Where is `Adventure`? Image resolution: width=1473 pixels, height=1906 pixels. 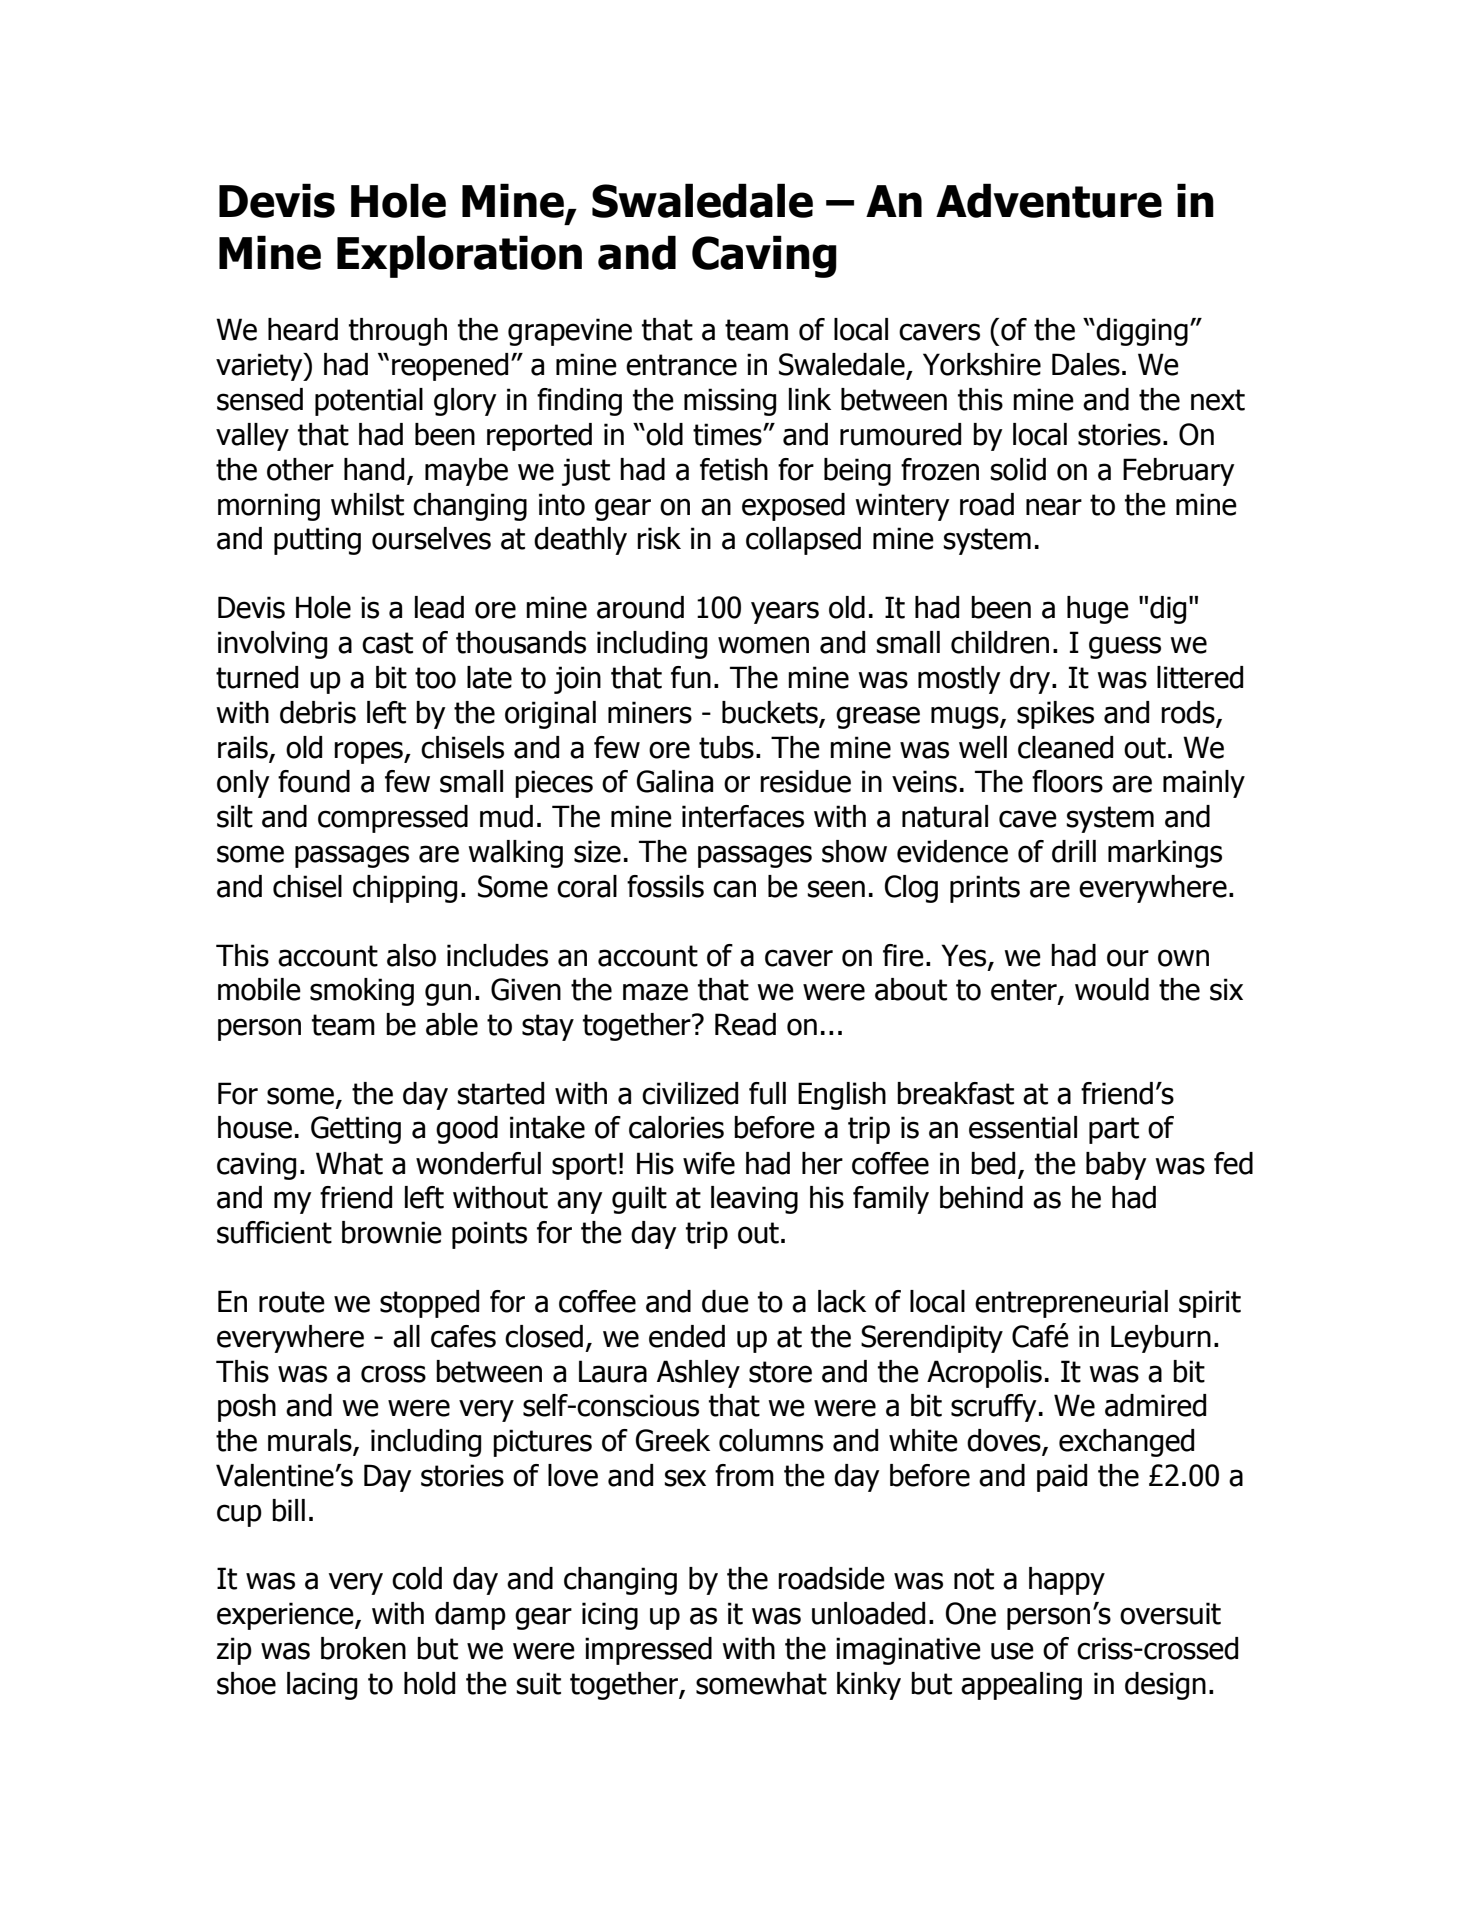
Adventure is located at coordinates (1049, 200).
